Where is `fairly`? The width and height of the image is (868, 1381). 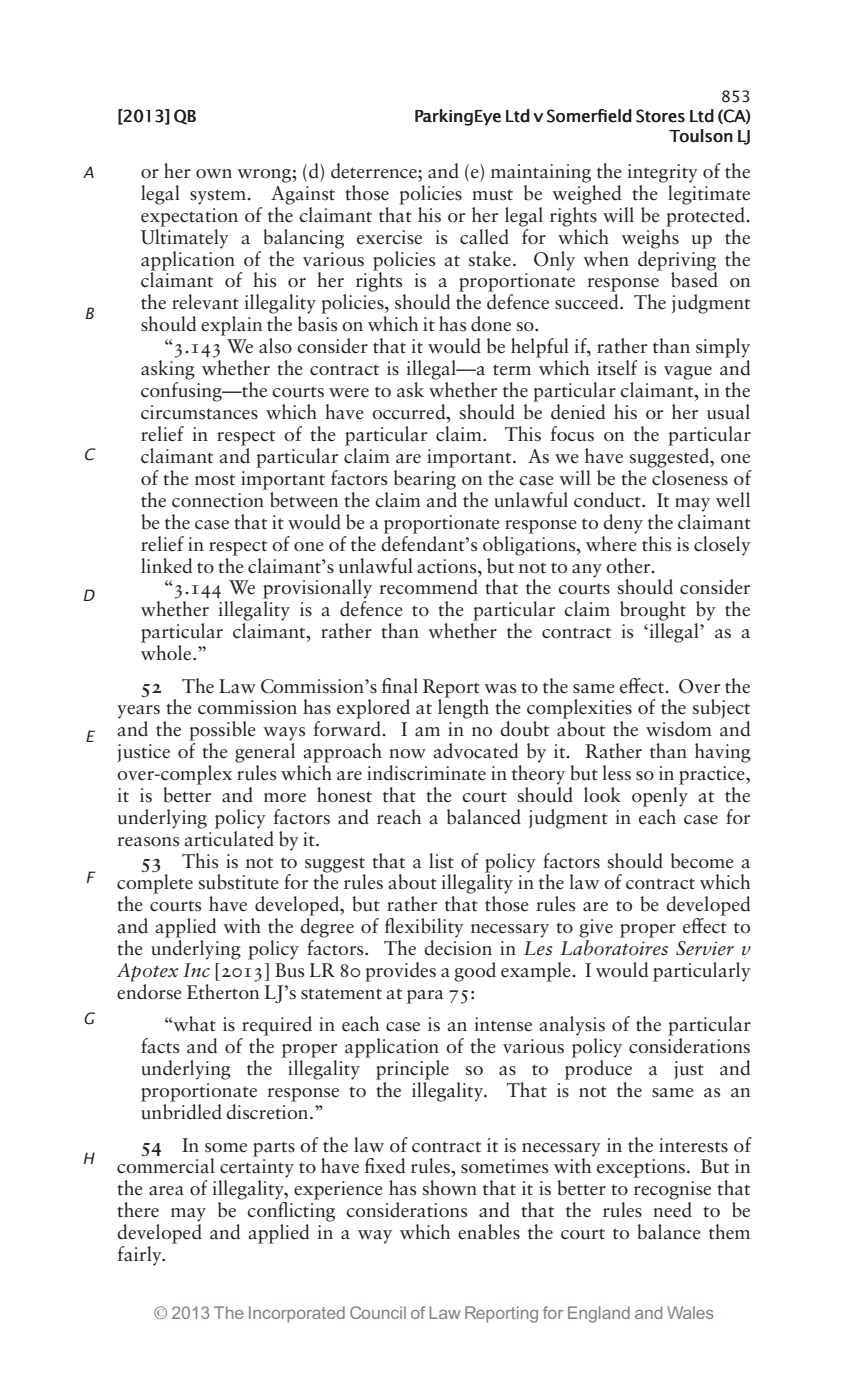 fairly is located at coordinates (140, 1256).
